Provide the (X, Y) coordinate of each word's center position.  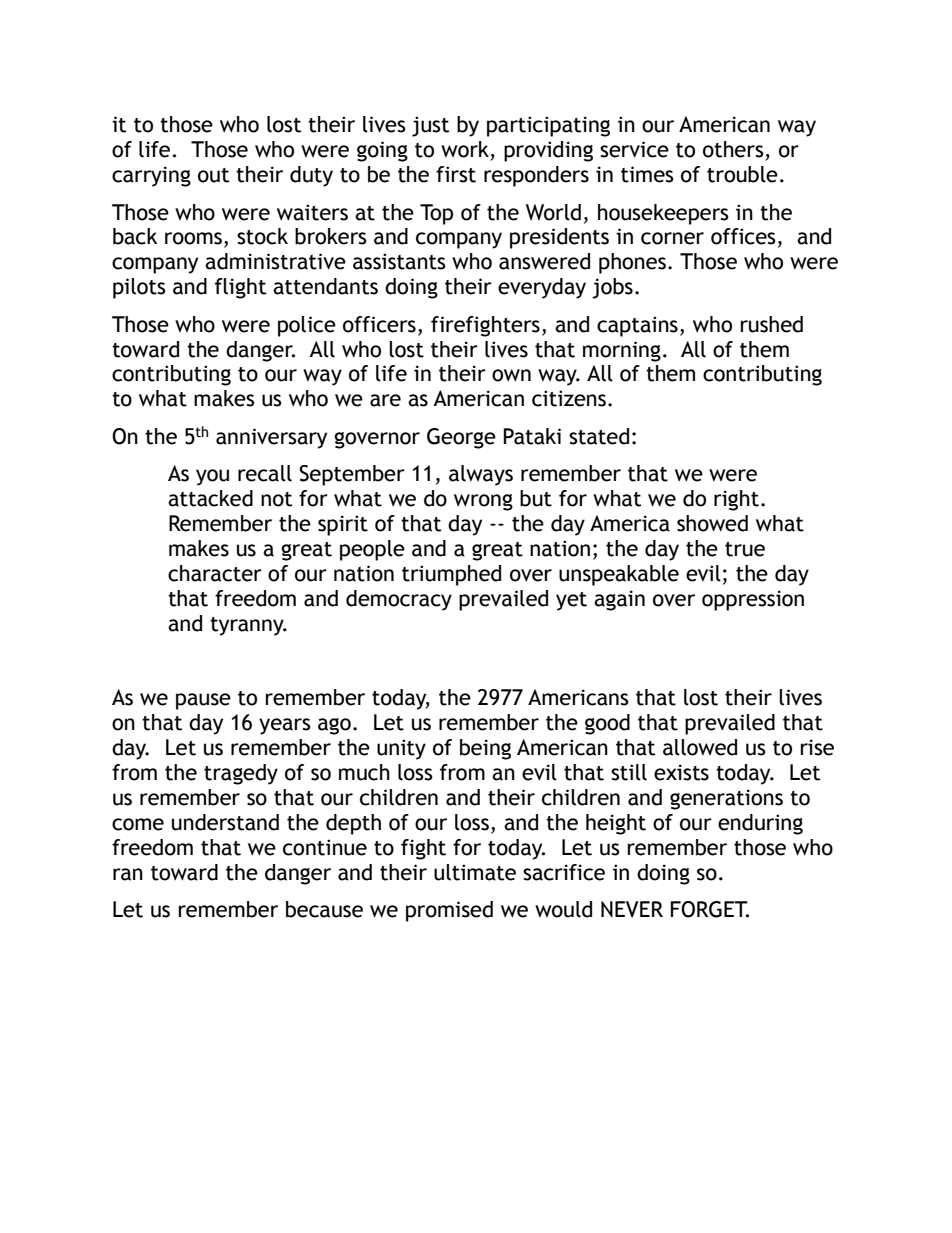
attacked (210, 498)
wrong (483, 502)
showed (712, 523)
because (324, 909)
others (733, 149)
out (213, 175)
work (465, 149)
